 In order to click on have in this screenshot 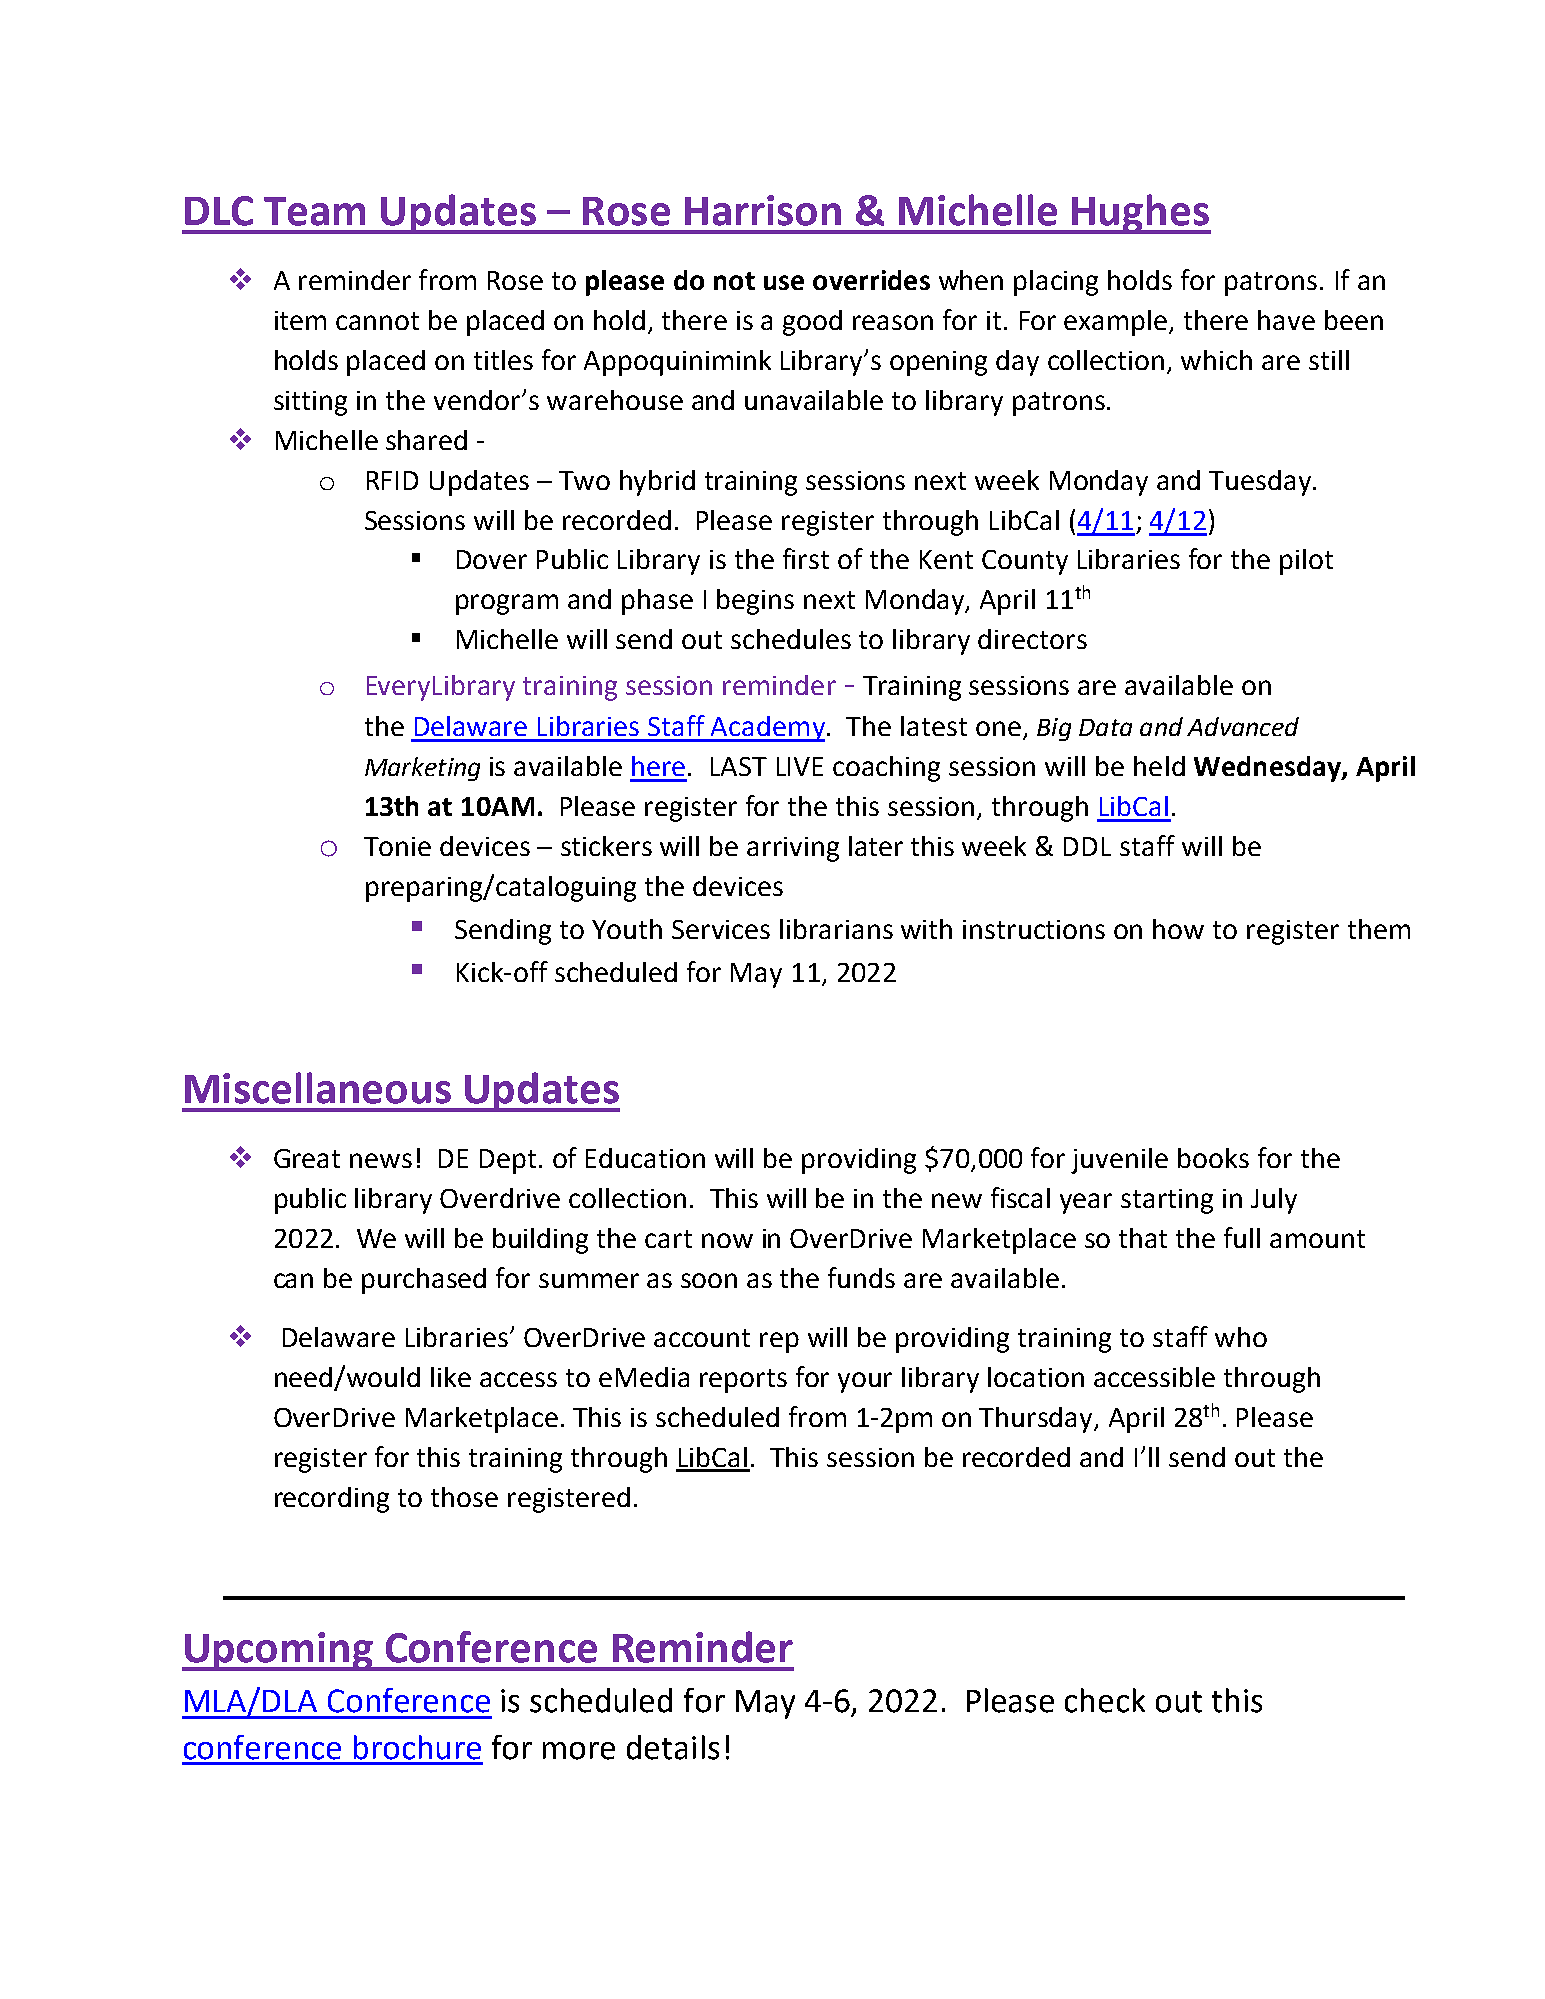, I will do `click(1286, 320)`.
